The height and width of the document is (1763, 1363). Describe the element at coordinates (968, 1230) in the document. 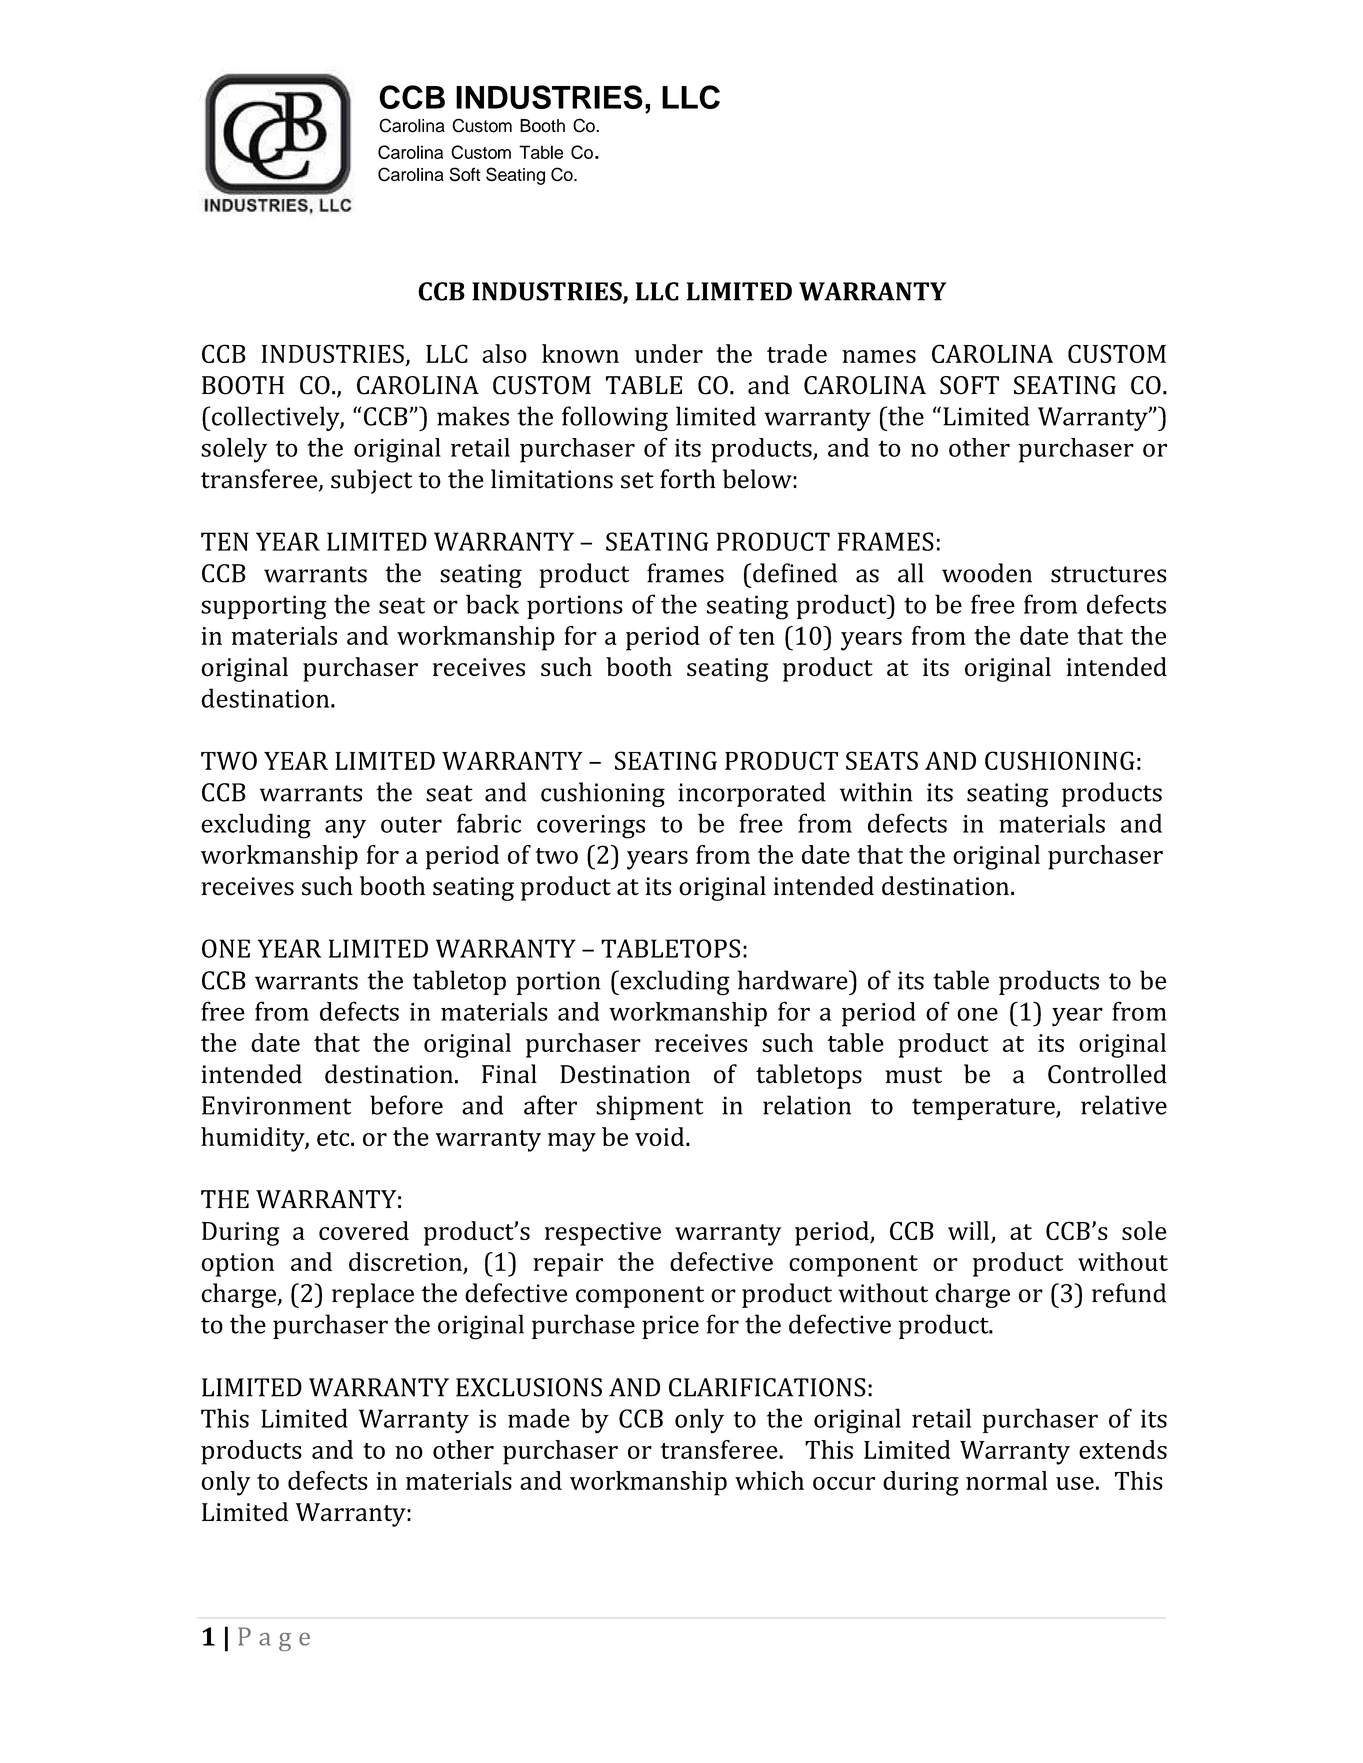

I see `will` at that location.
